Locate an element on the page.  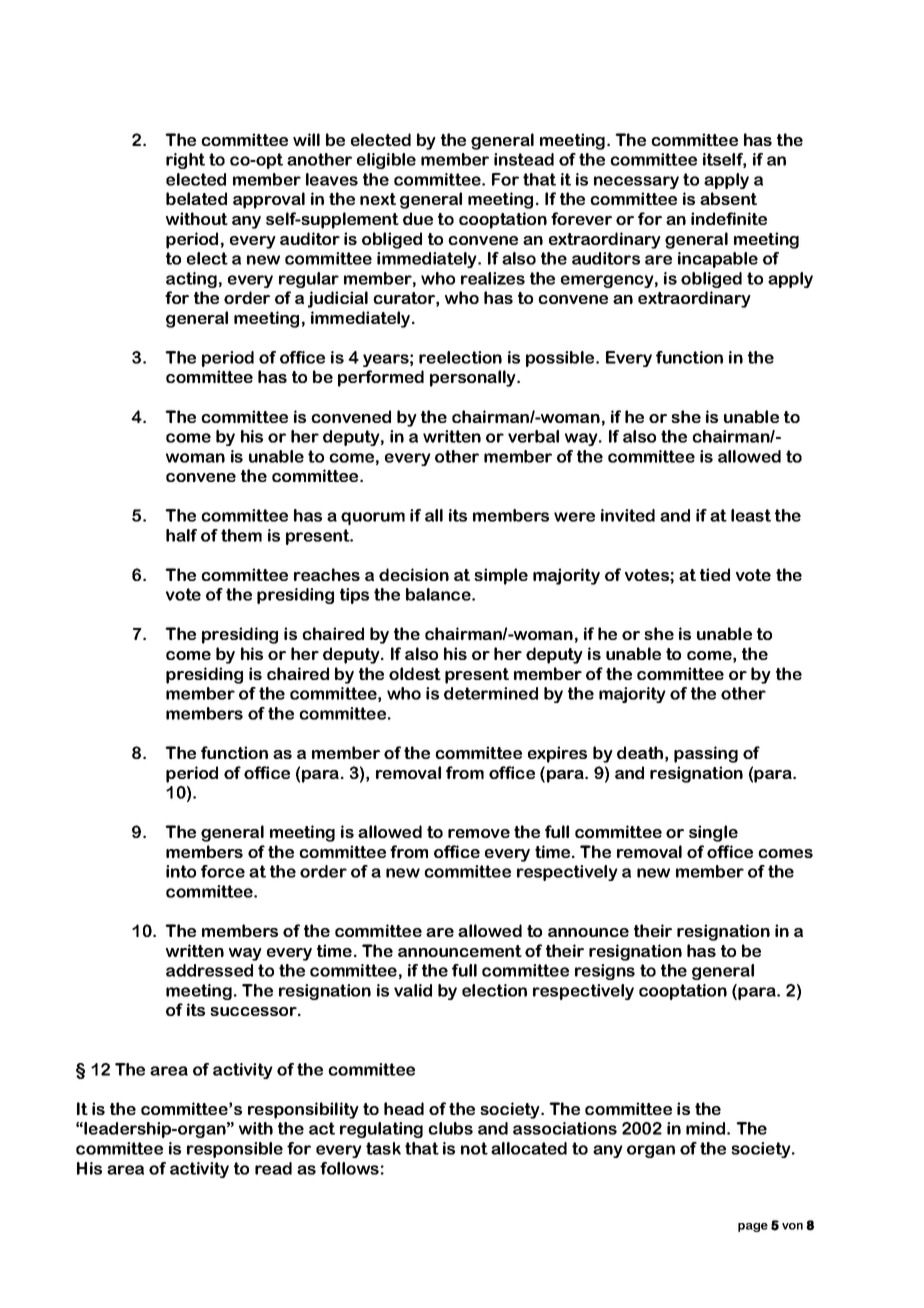
valid is located at coordinates (413, 990).
